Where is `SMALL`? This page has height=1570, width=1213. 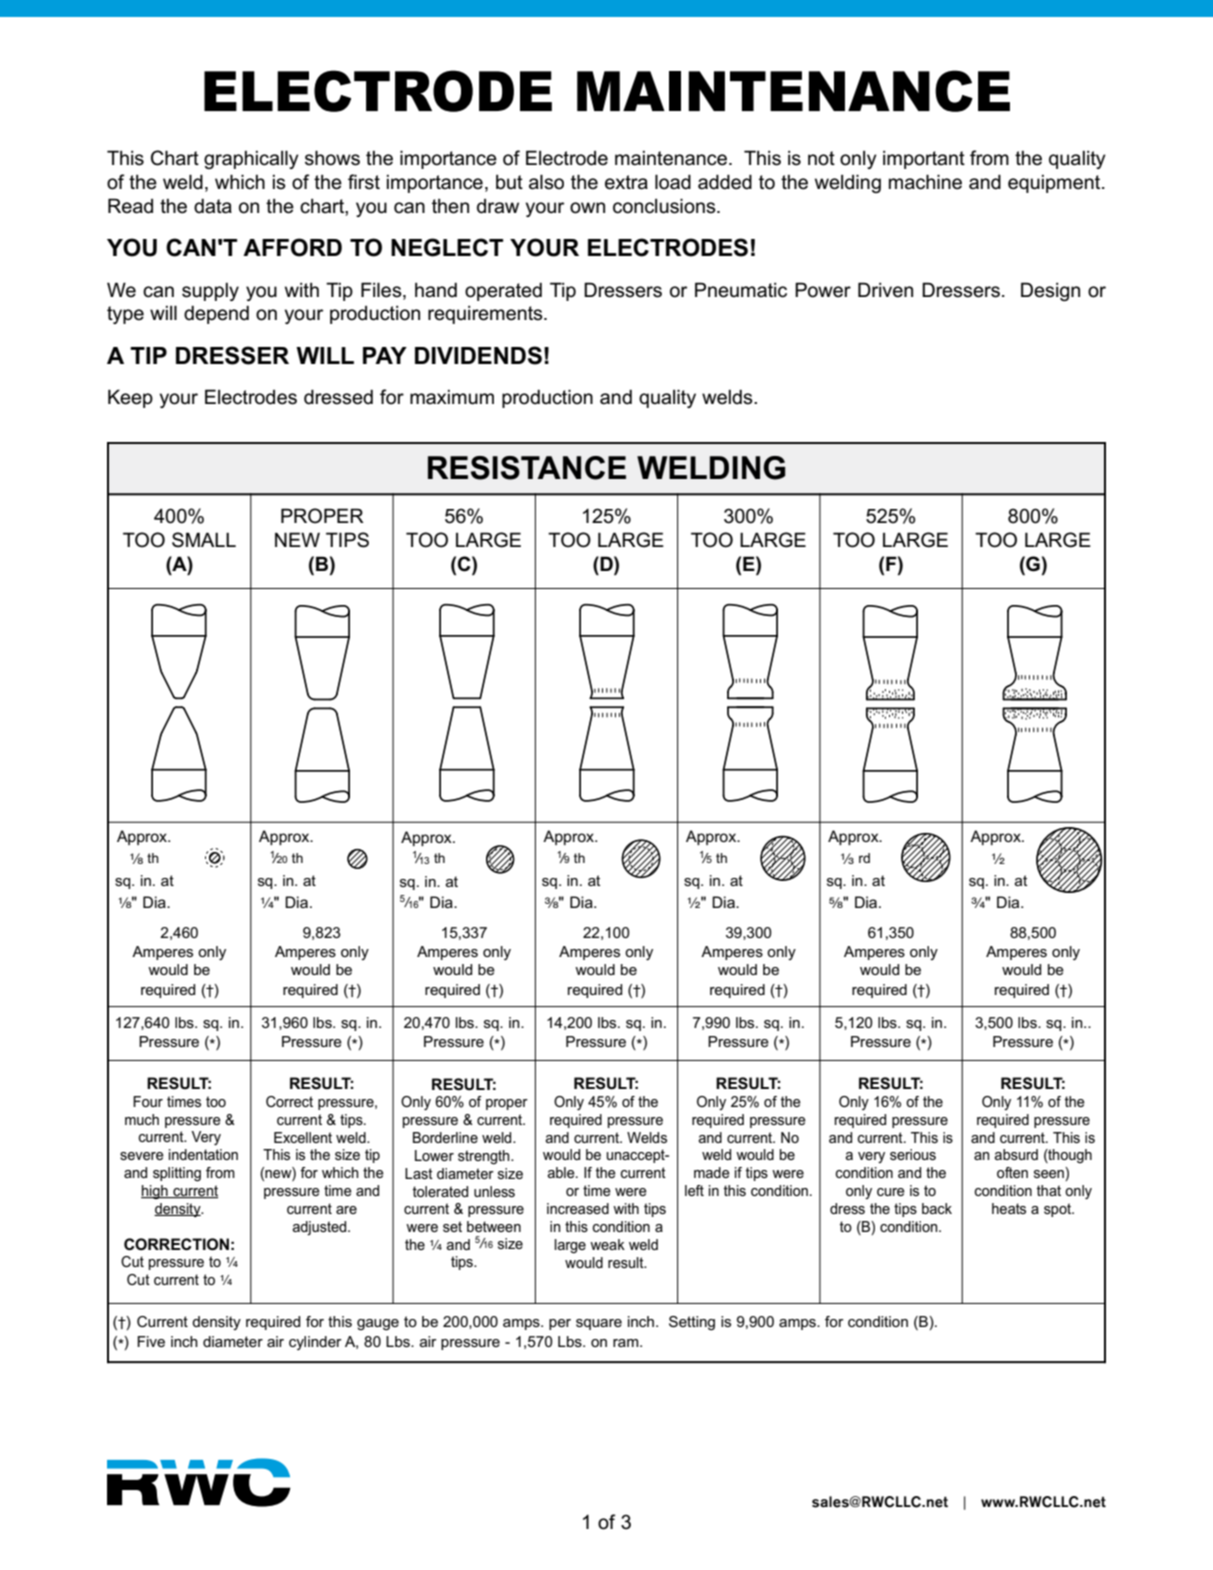 SMALL is located at coordinates (204, 540).
